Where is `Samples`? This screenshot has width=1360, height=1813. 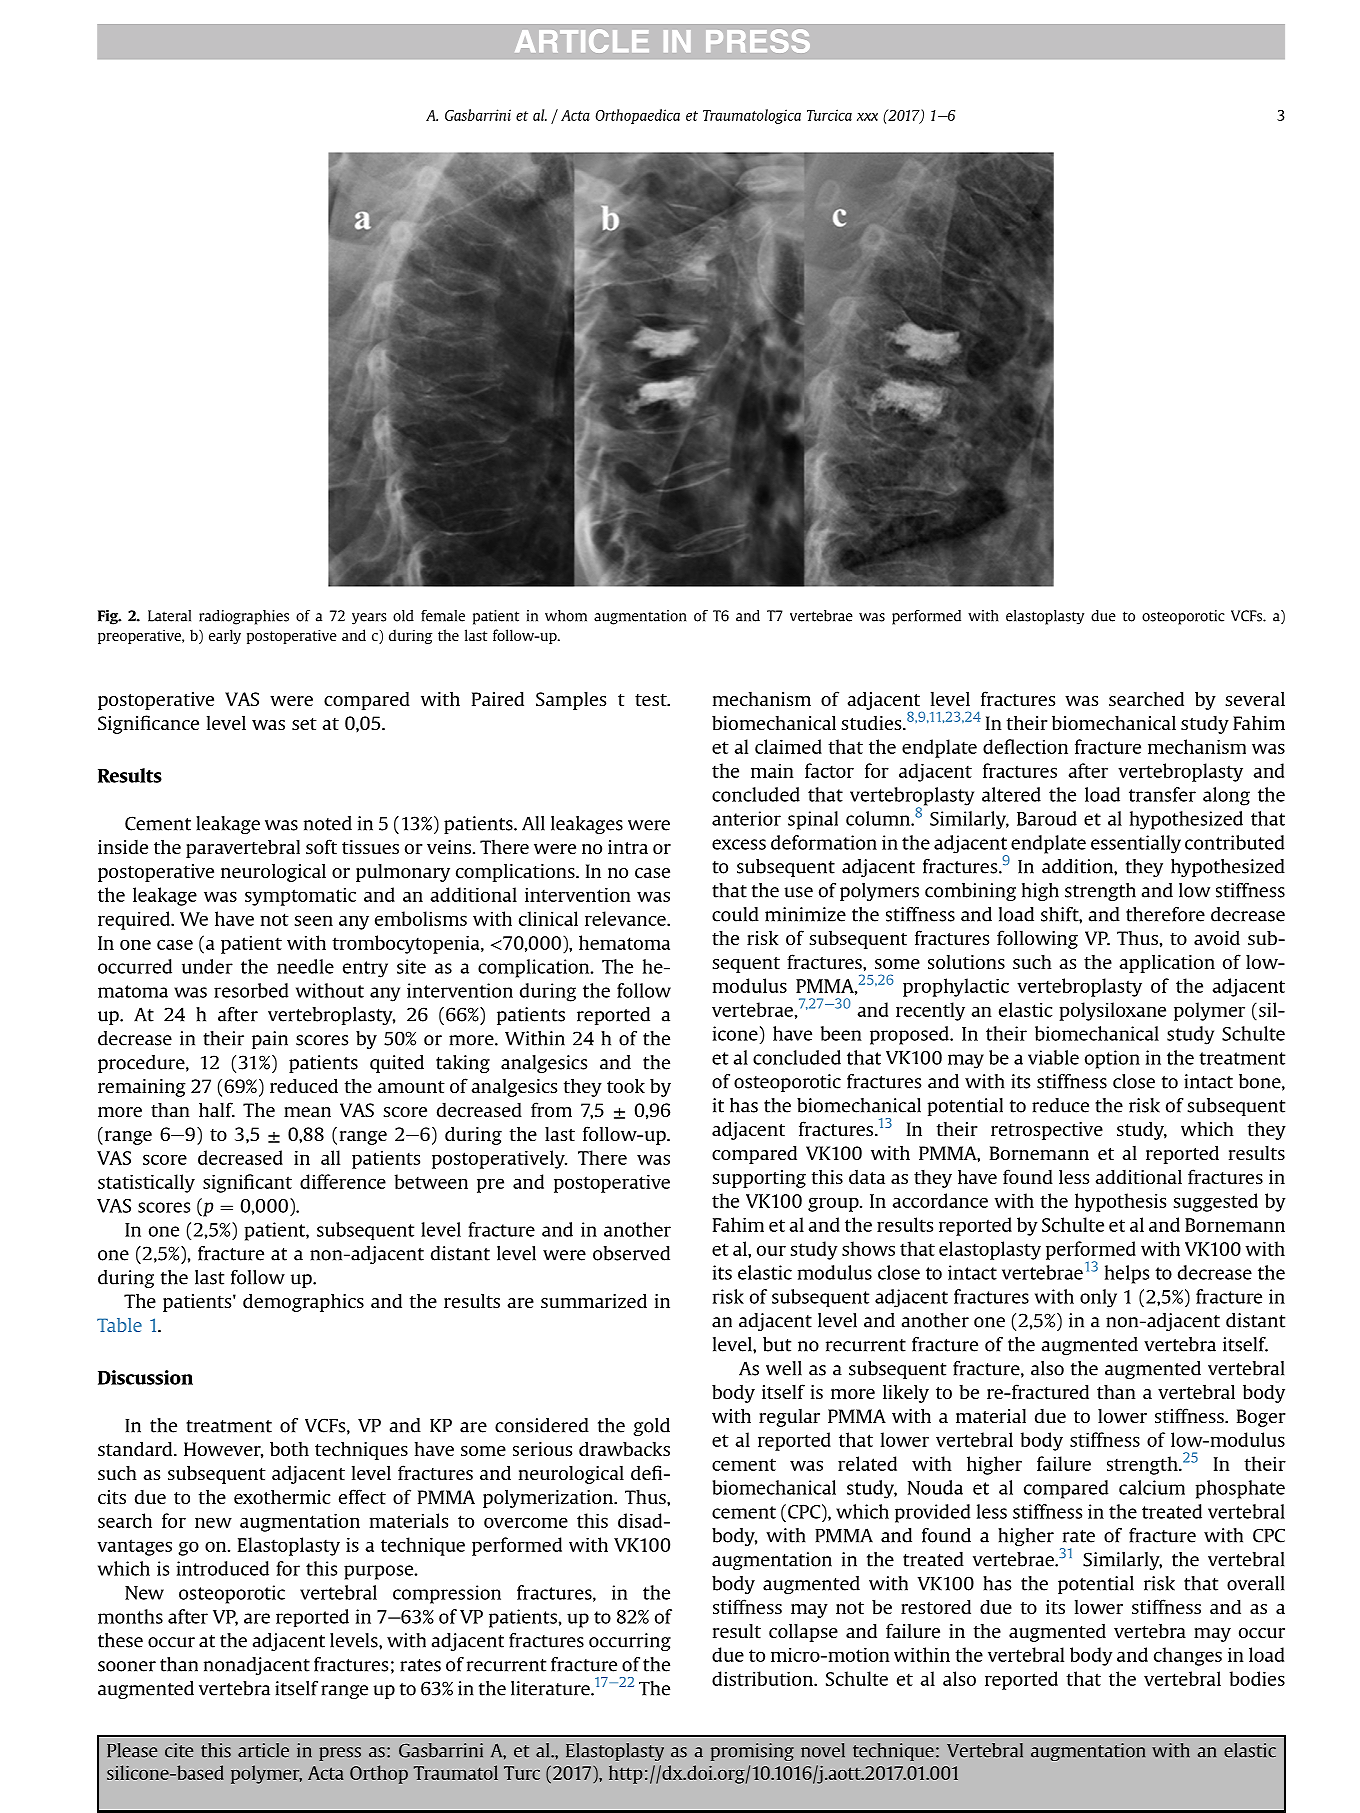
Samples is located at coordinates (571, 701).
